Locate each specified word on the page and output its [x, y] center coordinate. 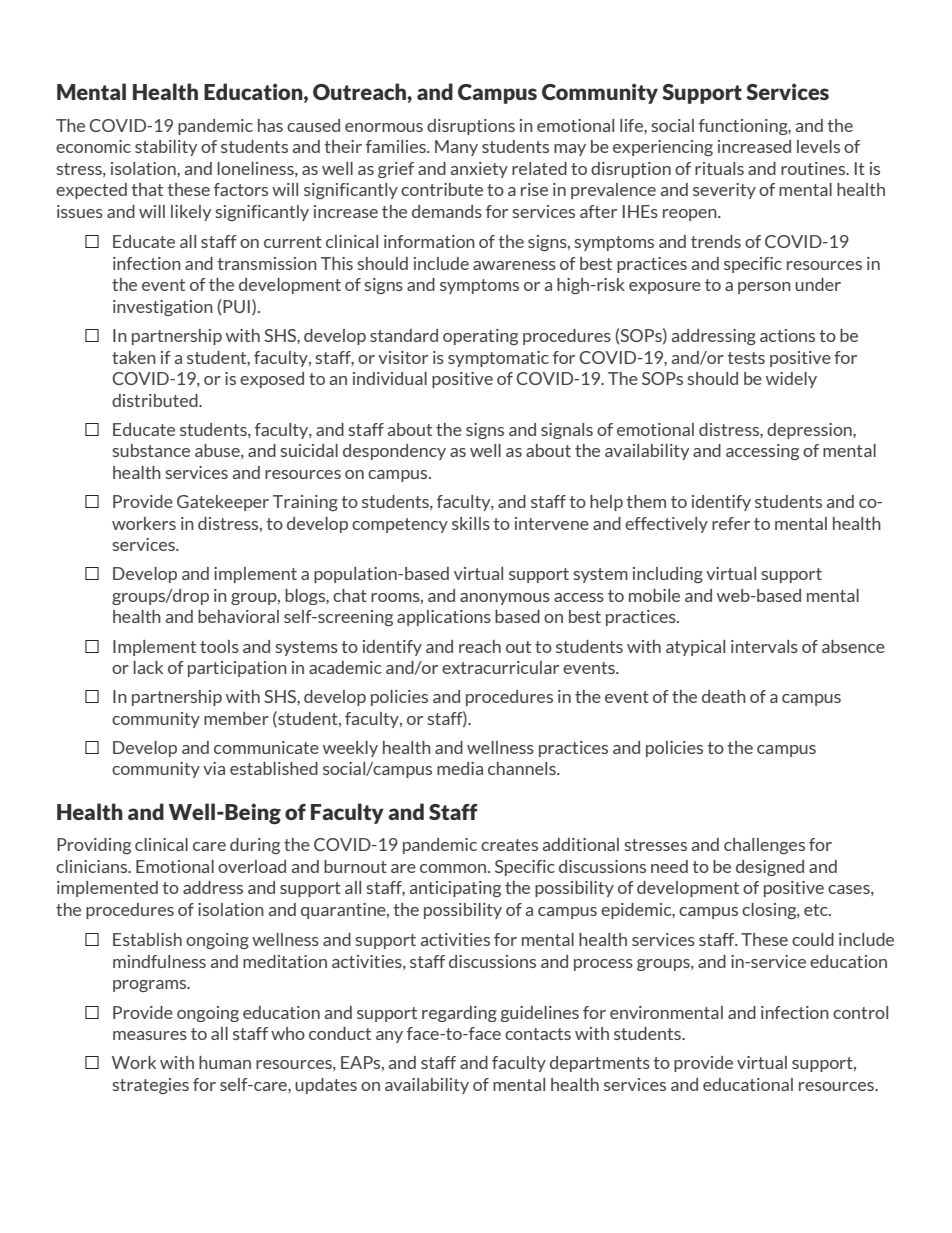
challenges [764, 846]
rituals [719, 168]
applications [444, 618]
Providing [94, 846]
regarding [459, 1014]
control [860, 1012]
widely [791, 380]
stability [166, 148]
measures [150, 1035]
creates [509, 845]
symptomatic [498, 359]
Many [456, 148]
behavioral [238, 616]
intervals [764, 646]
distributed [156, 400]
